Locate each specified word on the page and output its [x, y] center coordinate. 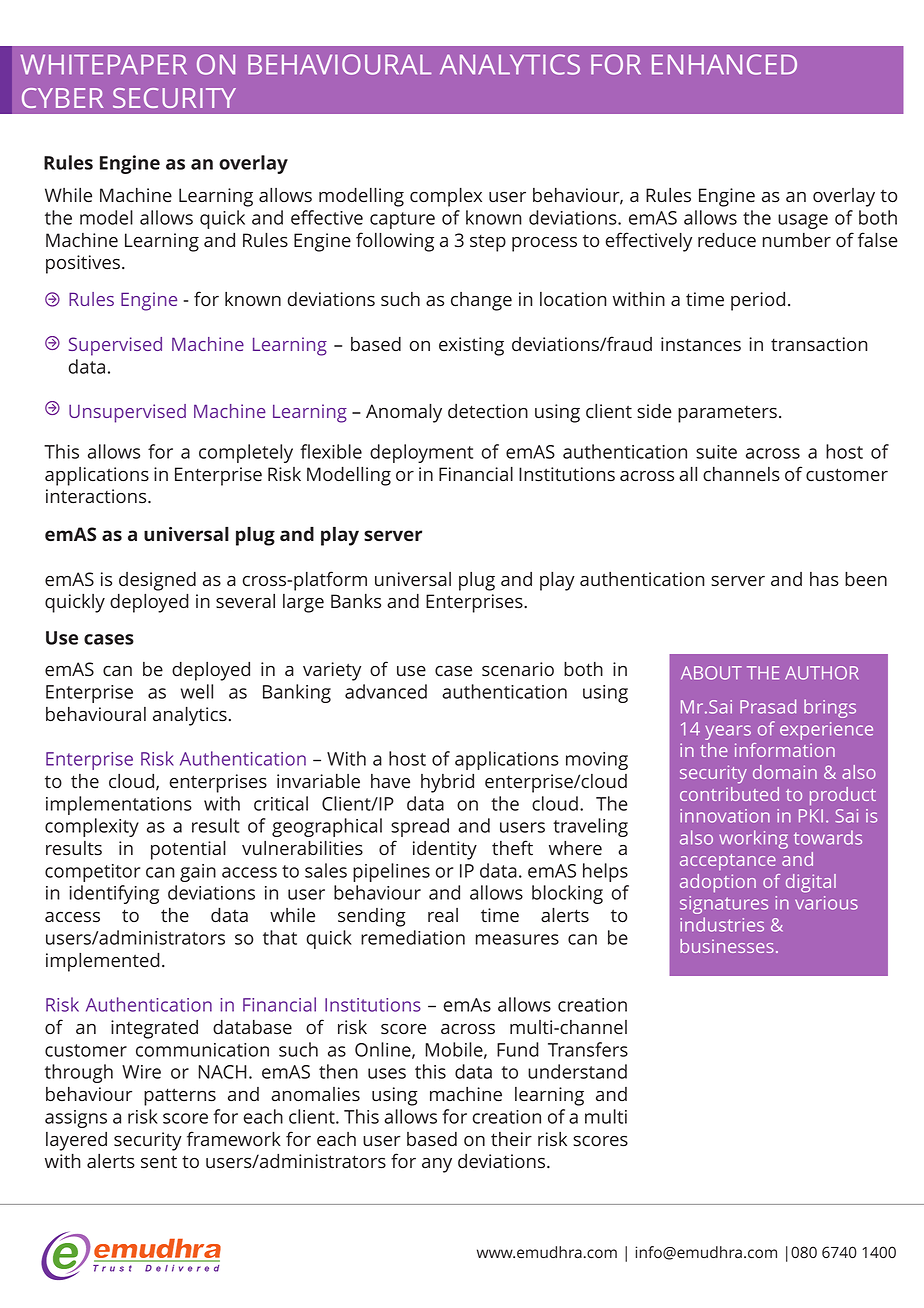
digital [811, 883]
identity [445, 850]
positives [83, 264]
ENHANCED [724, 64]
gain [198, 873]
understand [577, 1071]
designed [157, 581]
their [511, 1139]
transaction [819, 344]
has [824, 579]
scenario [518, 669]
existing [471, 346]
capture [402, 220]
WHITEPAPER [104, 64]
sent [159, 1161]
